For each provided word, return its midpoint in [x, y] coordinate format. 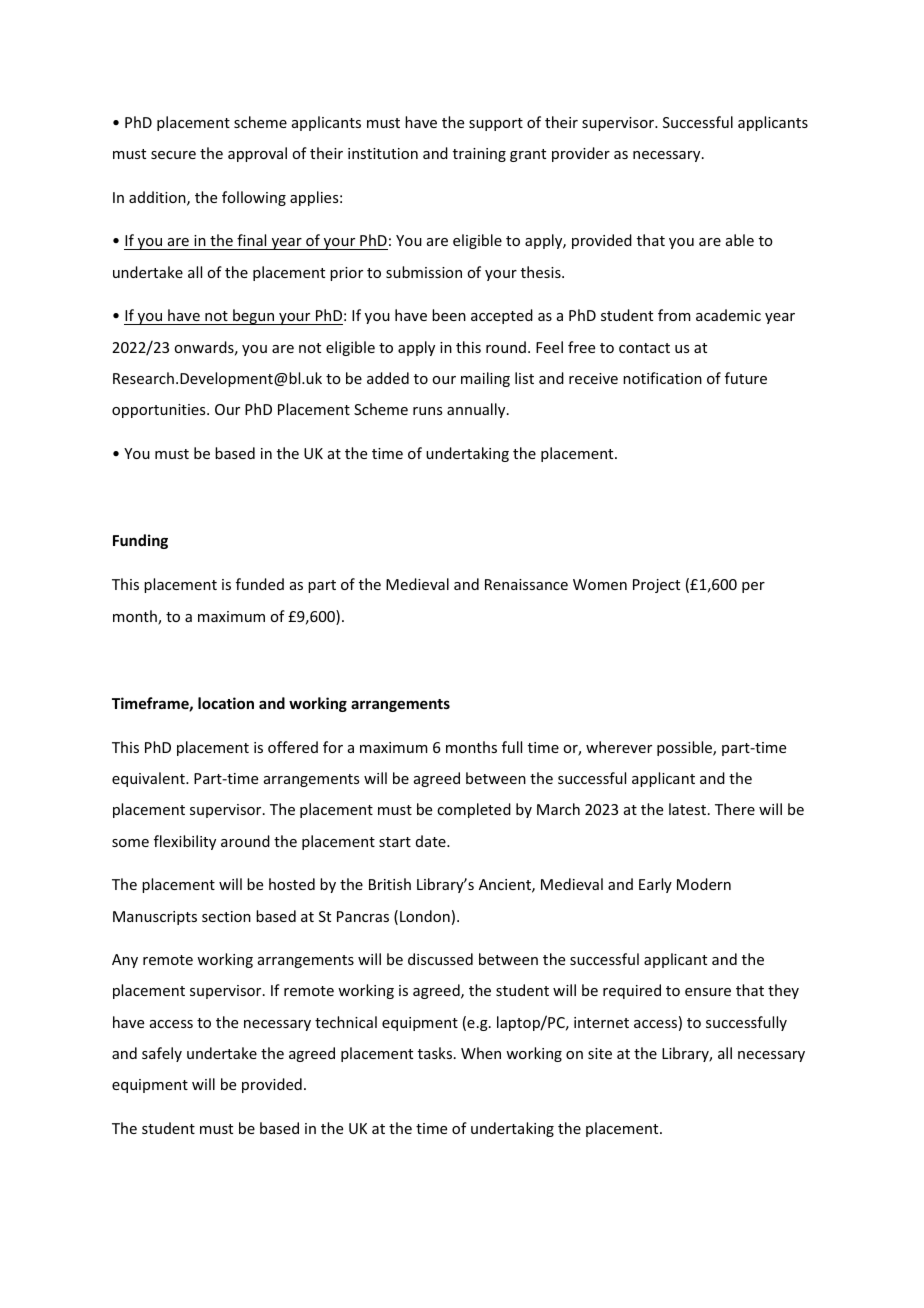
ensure [708, 992]
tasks [435, 1053]
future [746, 378]
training [479, 155]
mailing [485, 379]
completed [474, 810]
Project [656, 586]
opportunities [160, 411]
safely [162, 1054]
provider [581, 154]
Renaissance [526, 584]
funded [260, 584]
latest [689, 809]
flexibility [185, 842]
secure [173, 155]
